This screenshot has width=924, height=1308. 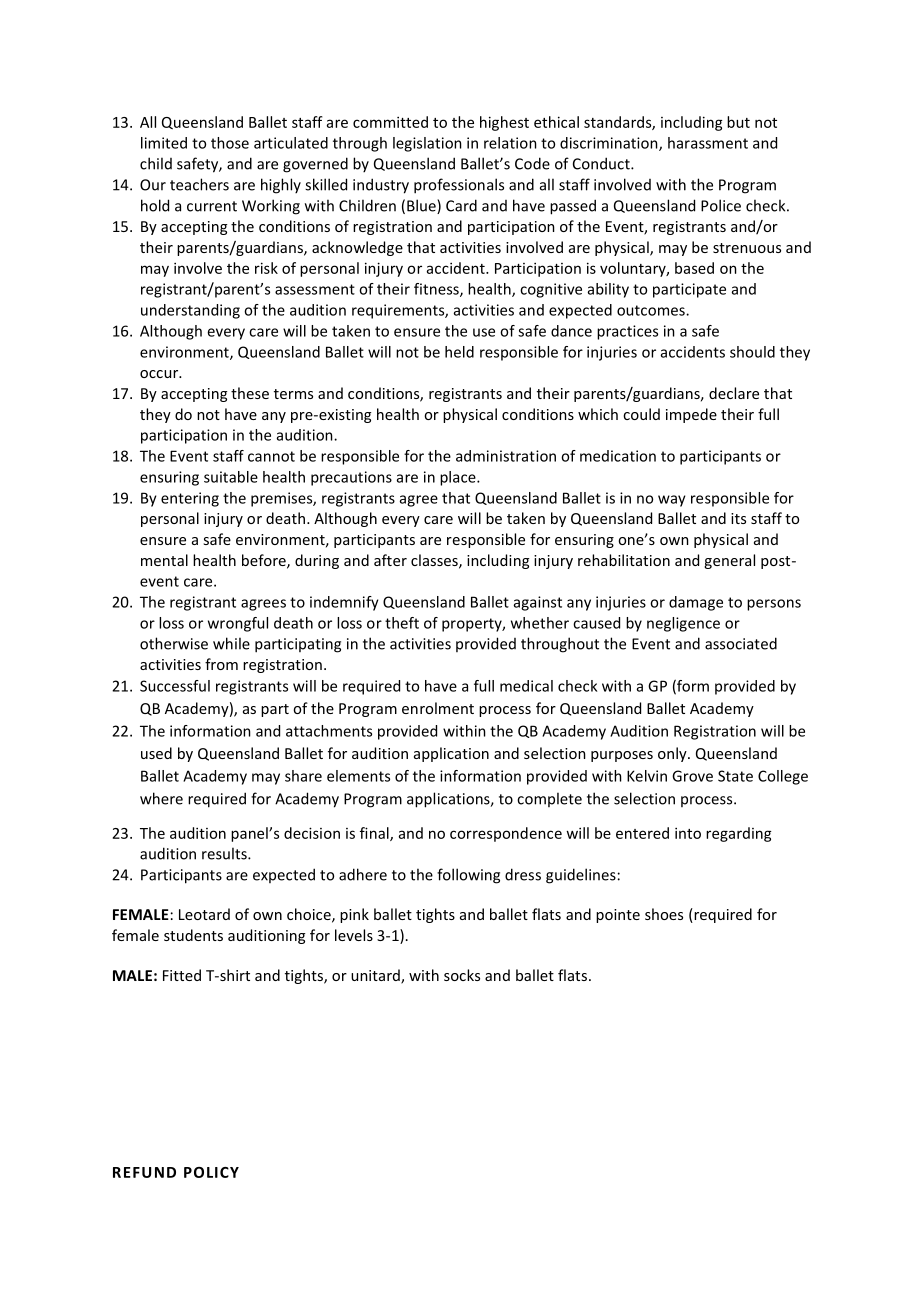 I want to click on theft, so click(x=402, y=623).
